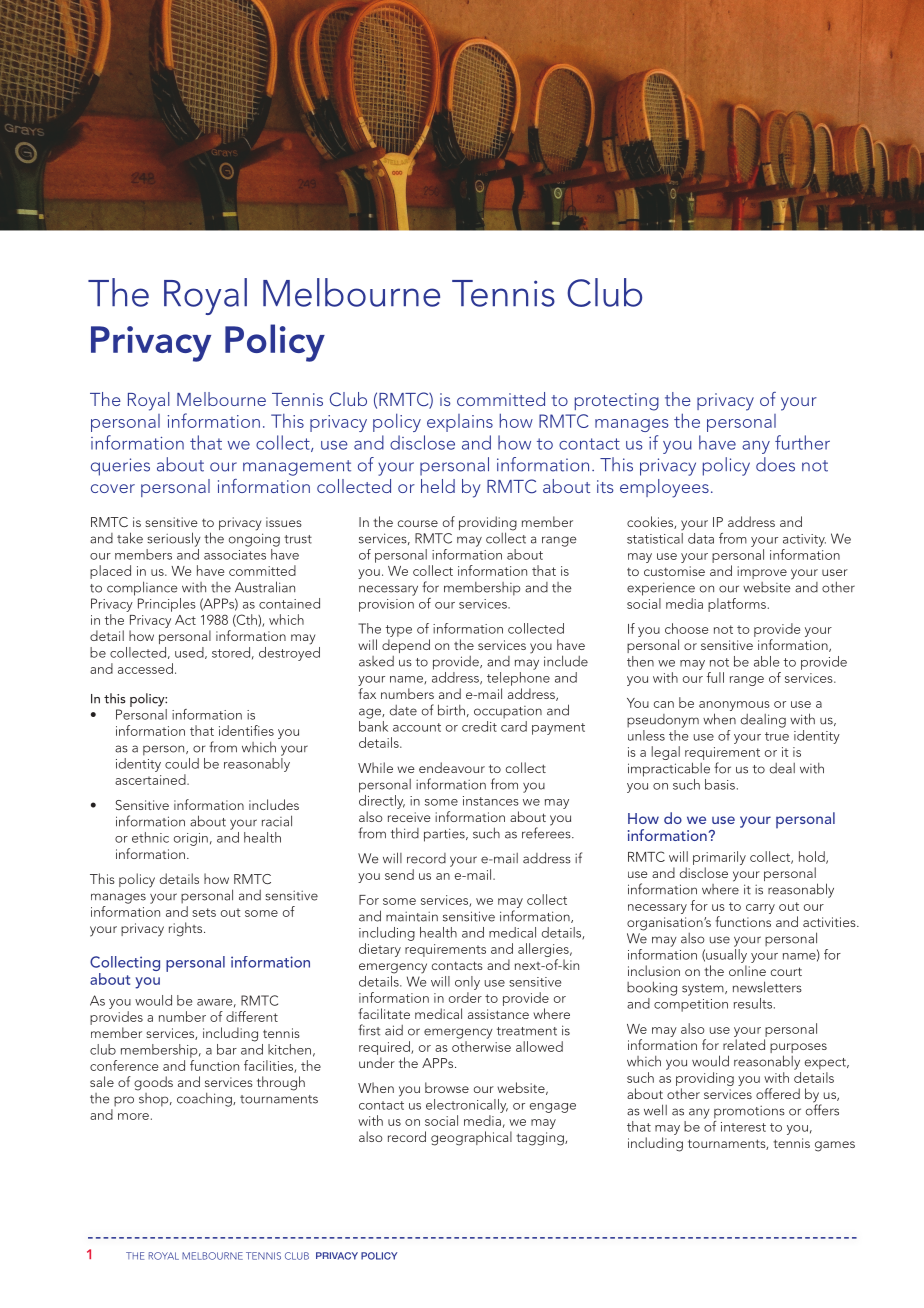  Describe the element at coordinates (191, 839) in the image. I see `origin` at that location.
